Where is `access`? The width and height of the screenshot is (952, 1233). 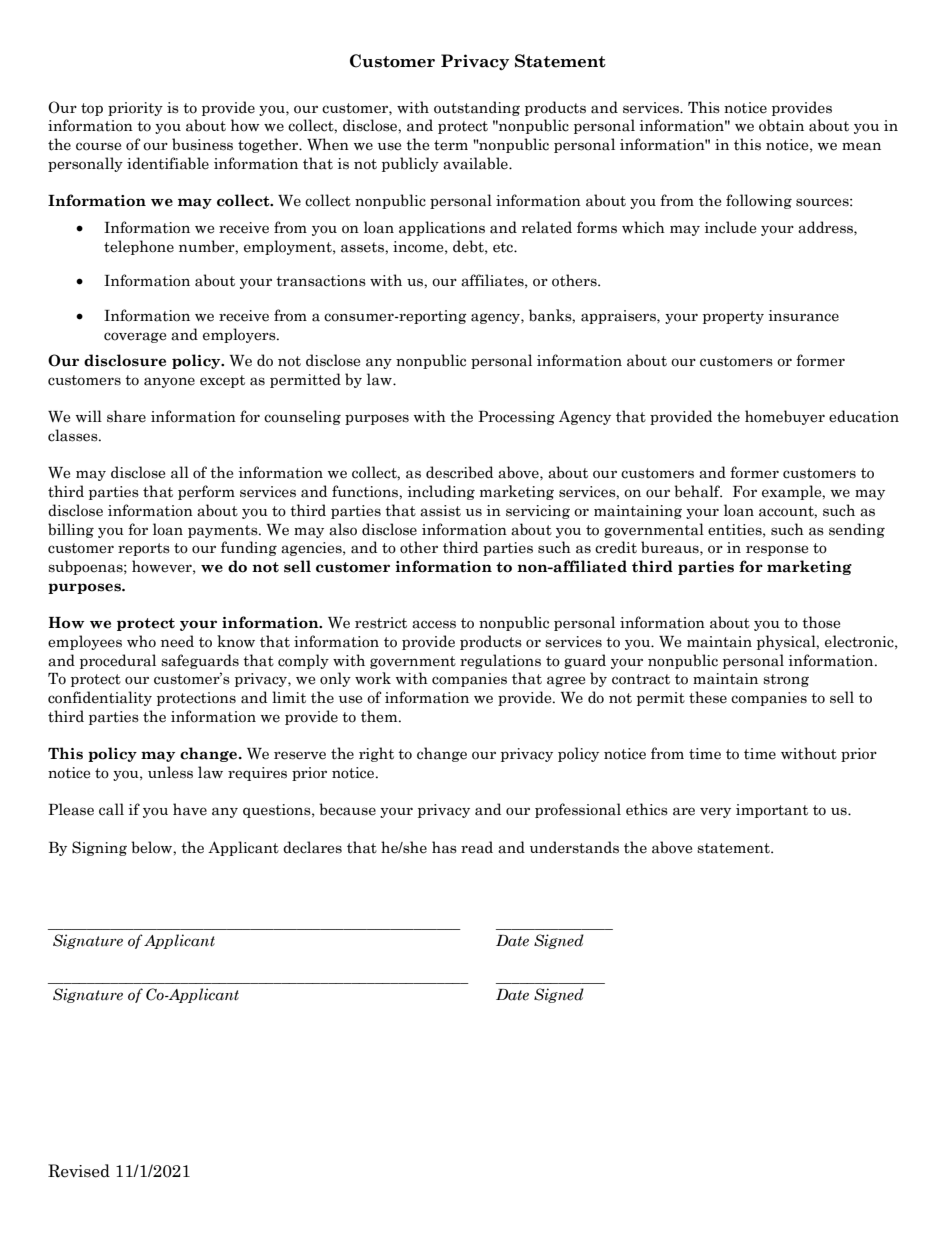 access is located at coordinates (434, 624).
